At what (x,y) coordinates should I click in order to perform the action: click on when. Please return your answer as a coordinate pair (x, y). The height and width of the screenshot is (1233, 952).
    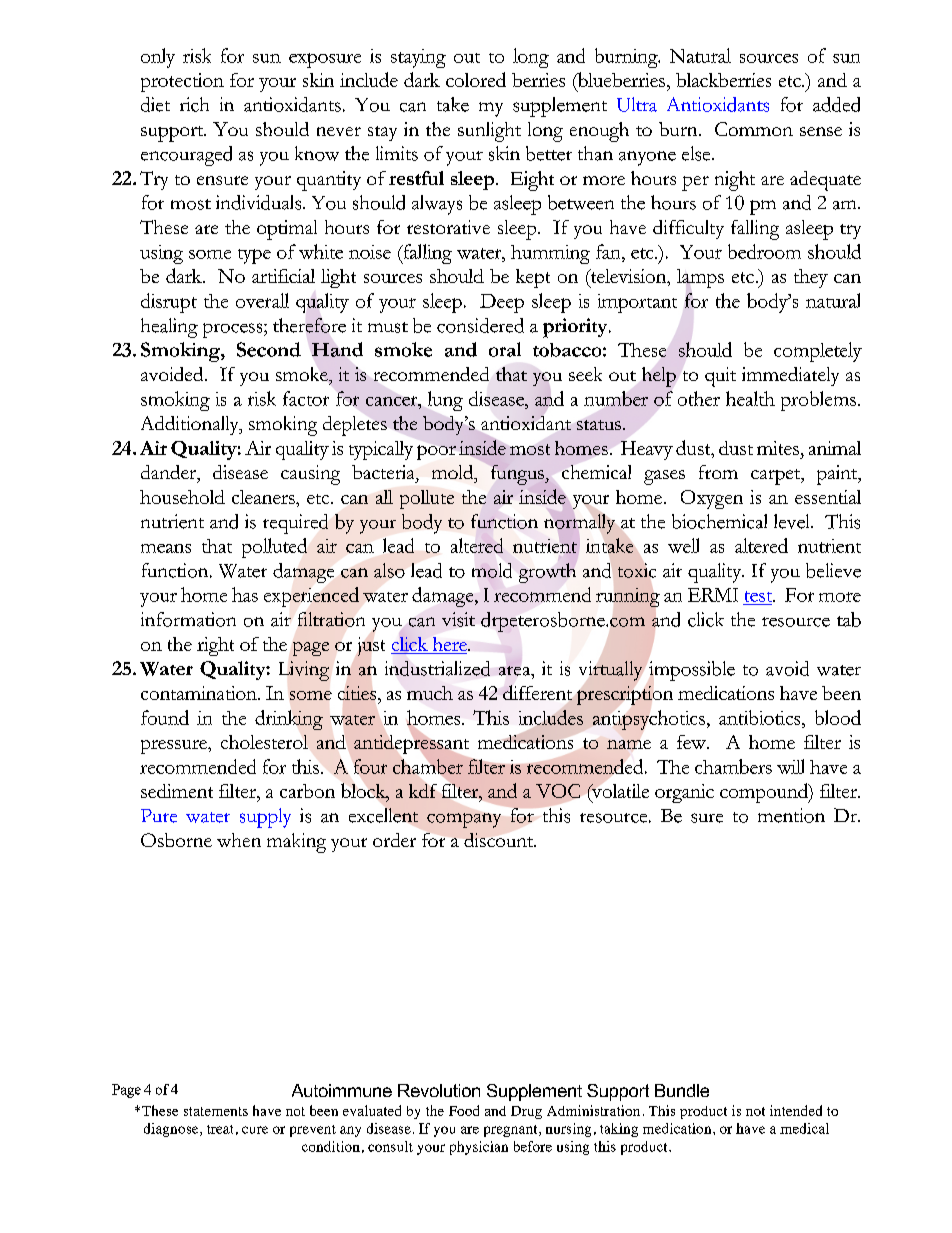
    Looking at the image, I should click on (239, 840).
